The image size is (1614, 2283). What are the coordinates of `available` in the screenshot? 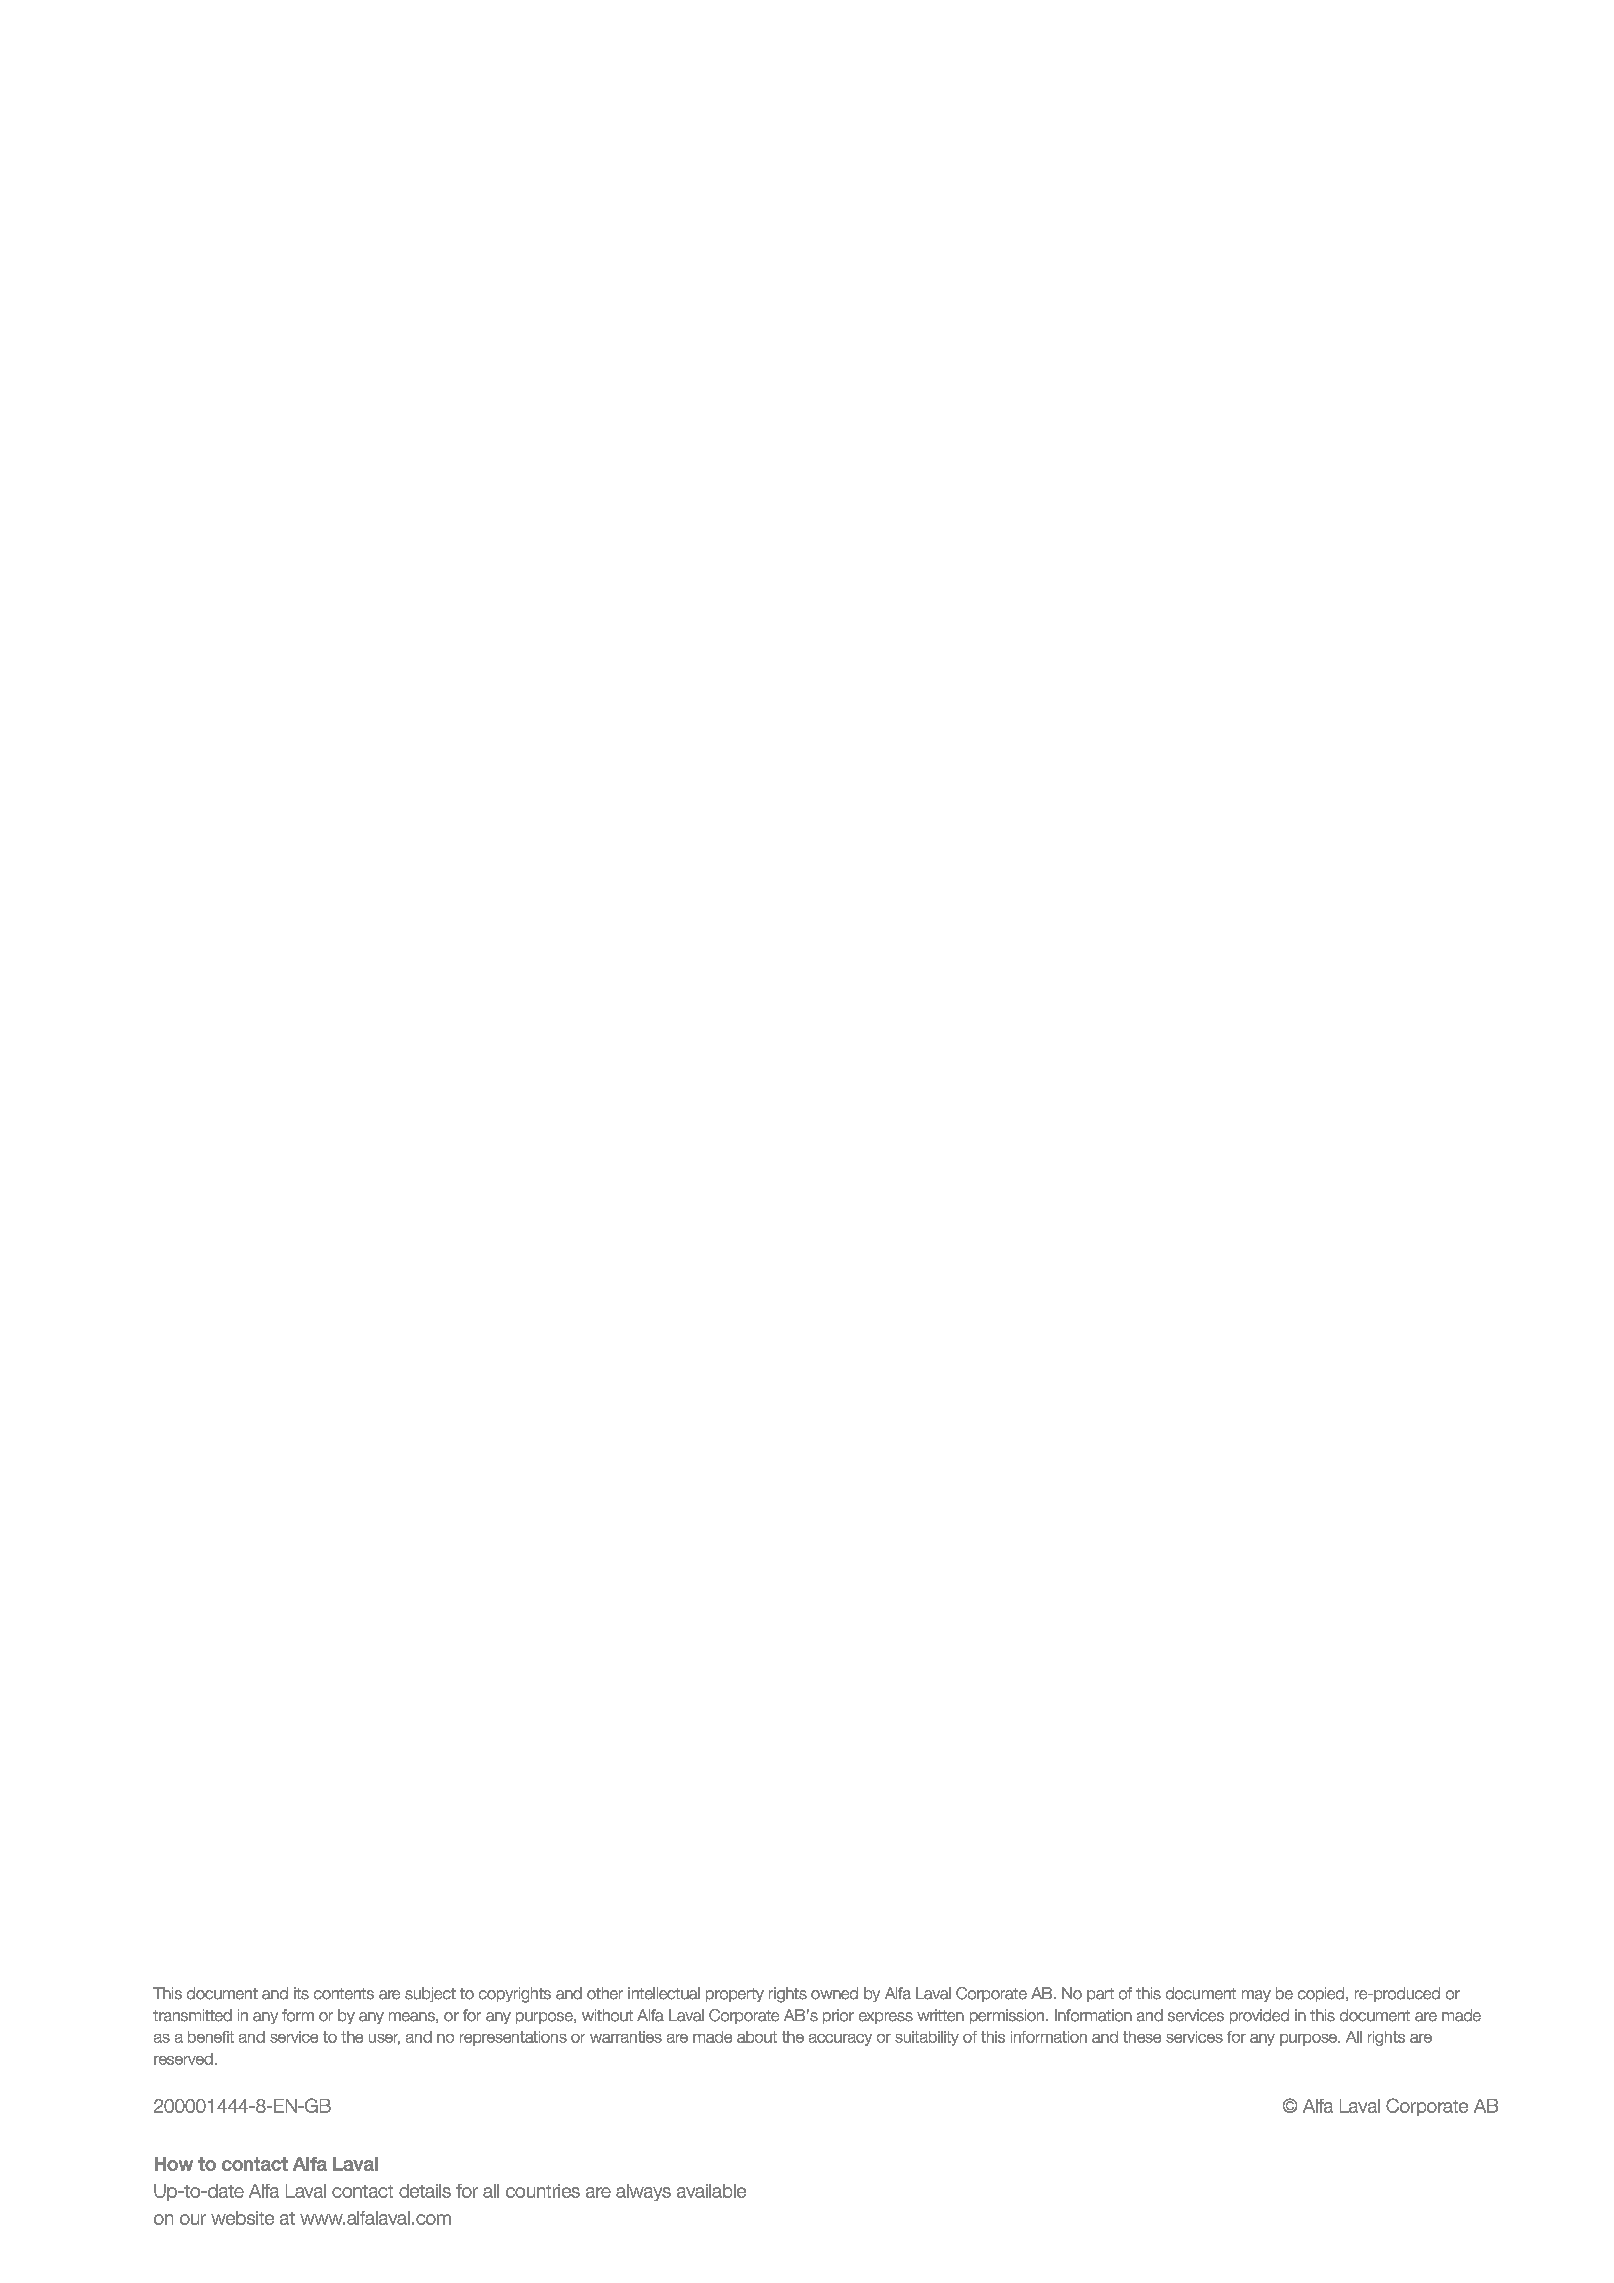 It's located at (711, 2191).
